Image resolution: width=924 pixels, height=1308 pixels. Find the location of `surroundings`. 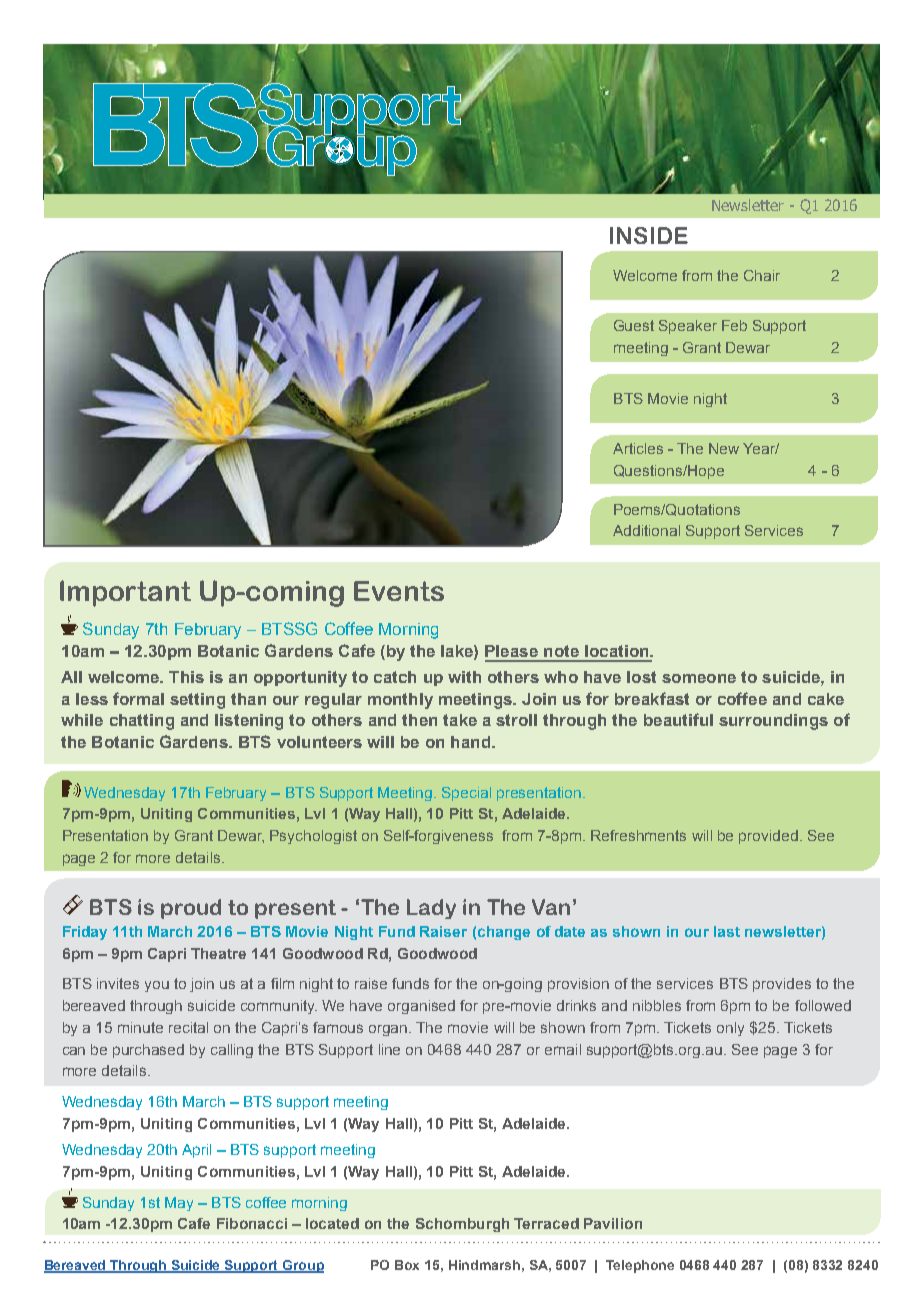

surroundings is located at coordinates (773, 722).
